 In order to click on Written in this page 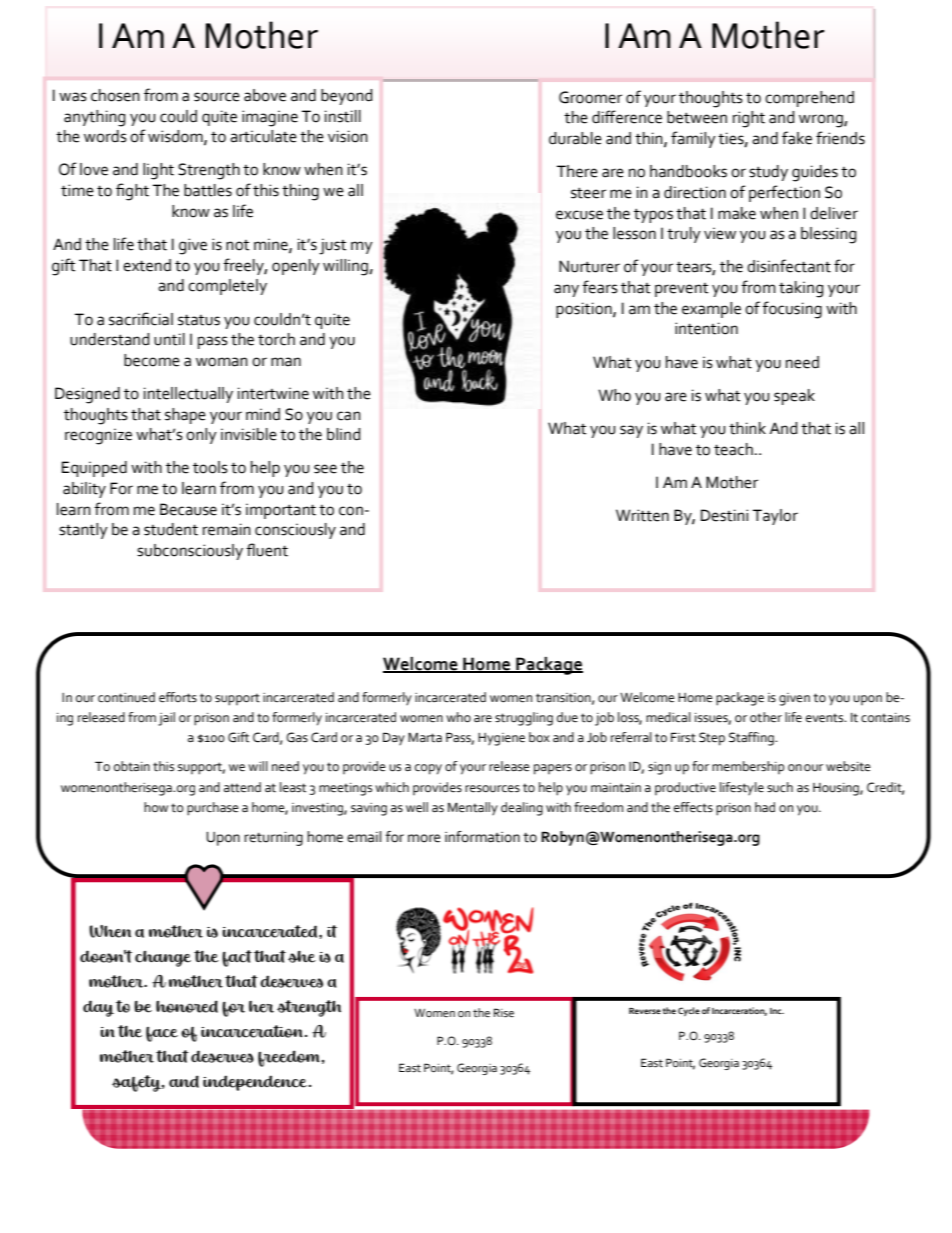, I will do `click(642, 515)`.
